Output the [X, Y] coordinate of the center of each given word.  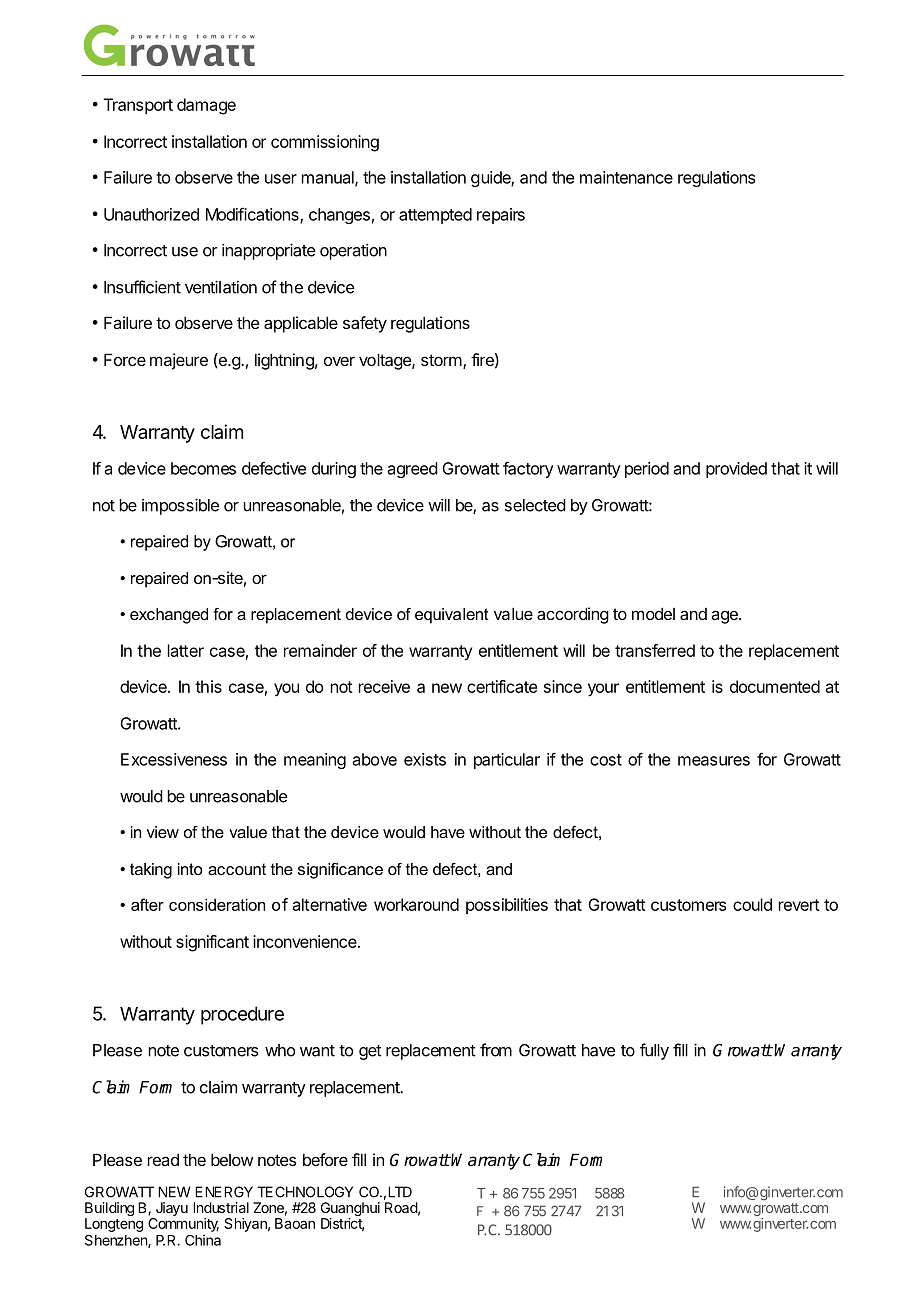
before [325, 1159]
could [752, 904]
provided [736, 470]
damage [206, 106]
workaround [416, 904]
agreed [413, 470]
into [190, 869]
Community [183, 1223]
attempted [435, 216]
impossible [180, 506]
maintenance [626, 177]
